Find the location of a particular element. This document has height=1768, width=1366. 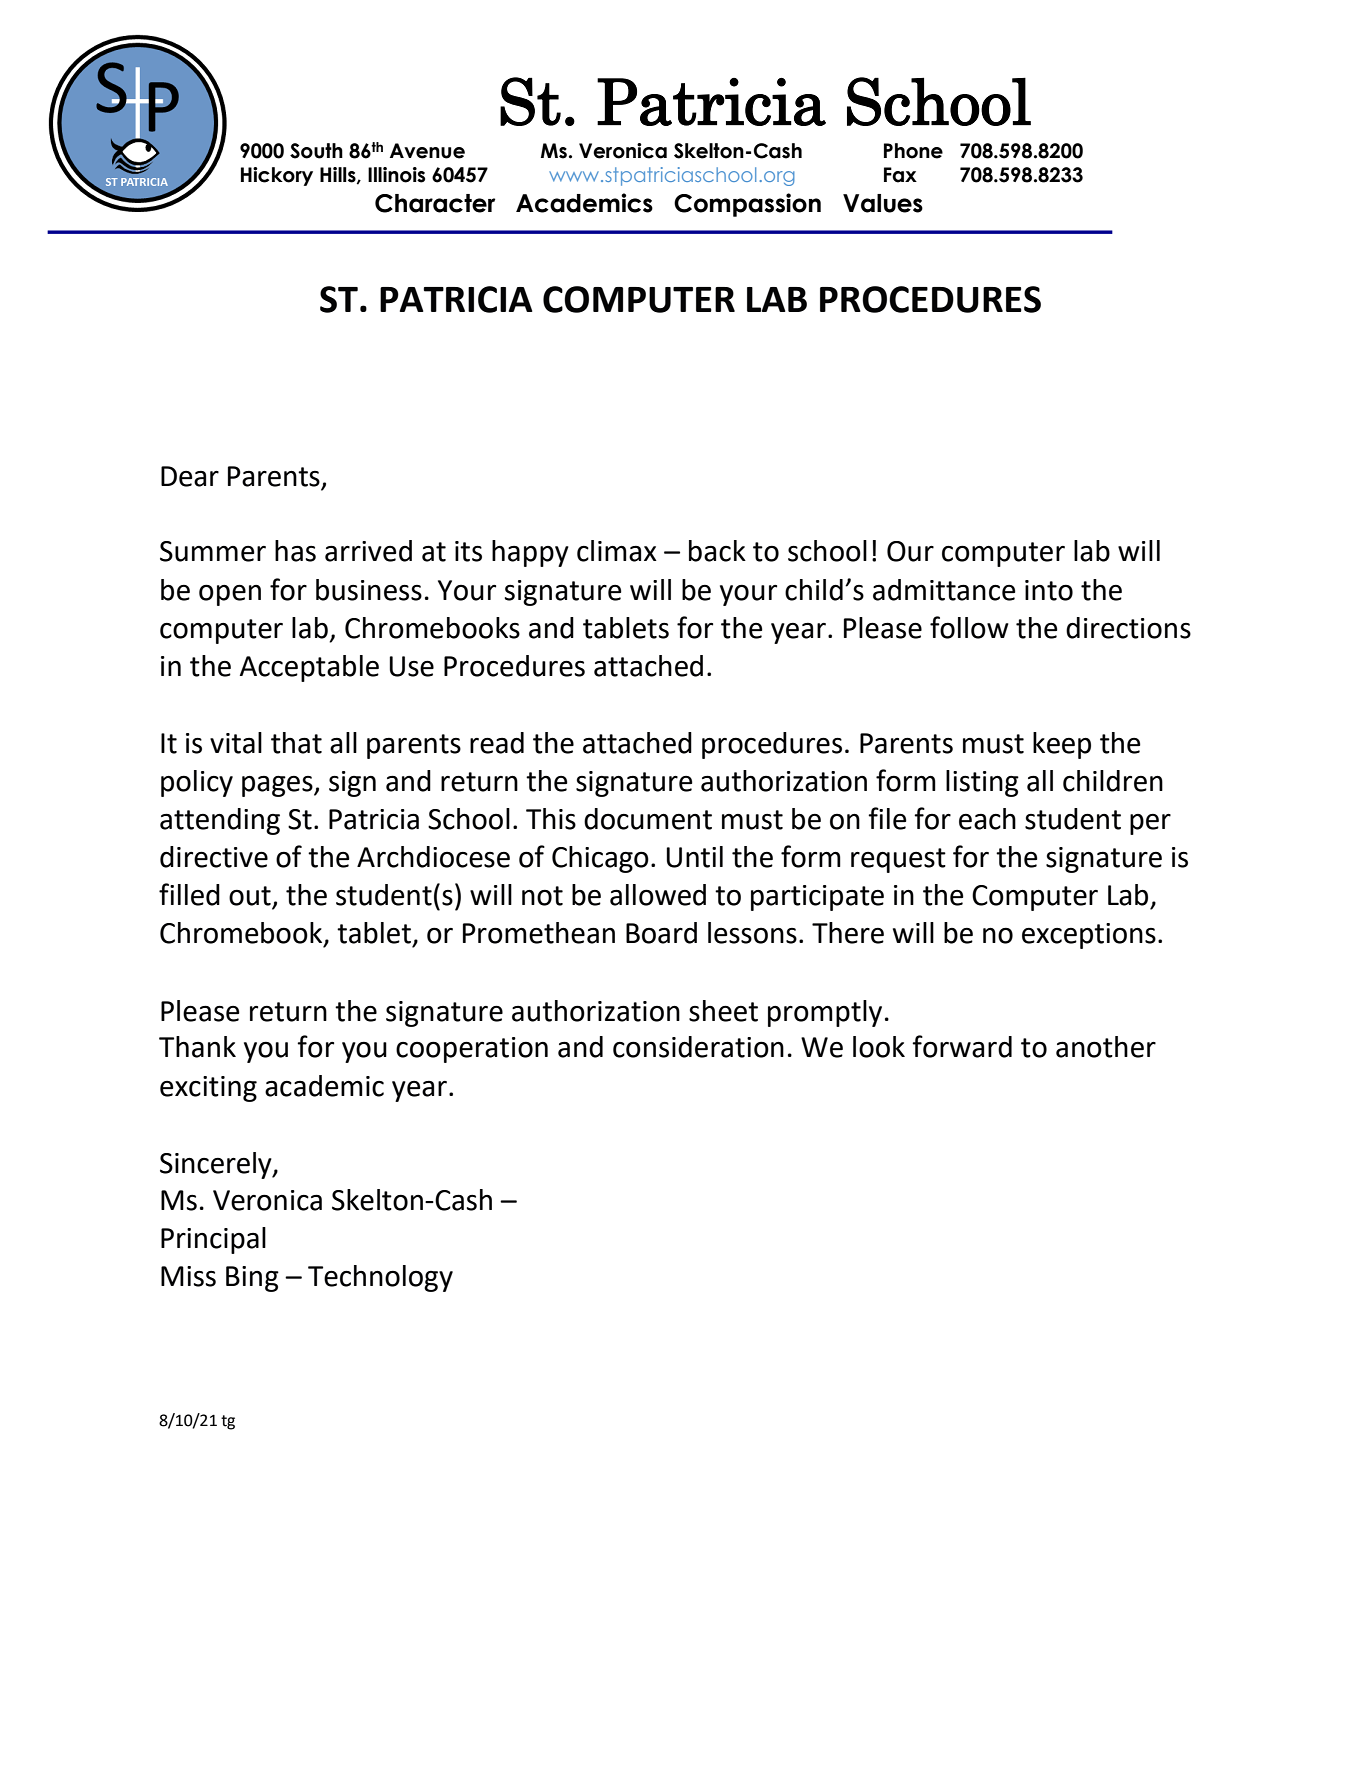

Hickory is located at coordinates (277, 176).
